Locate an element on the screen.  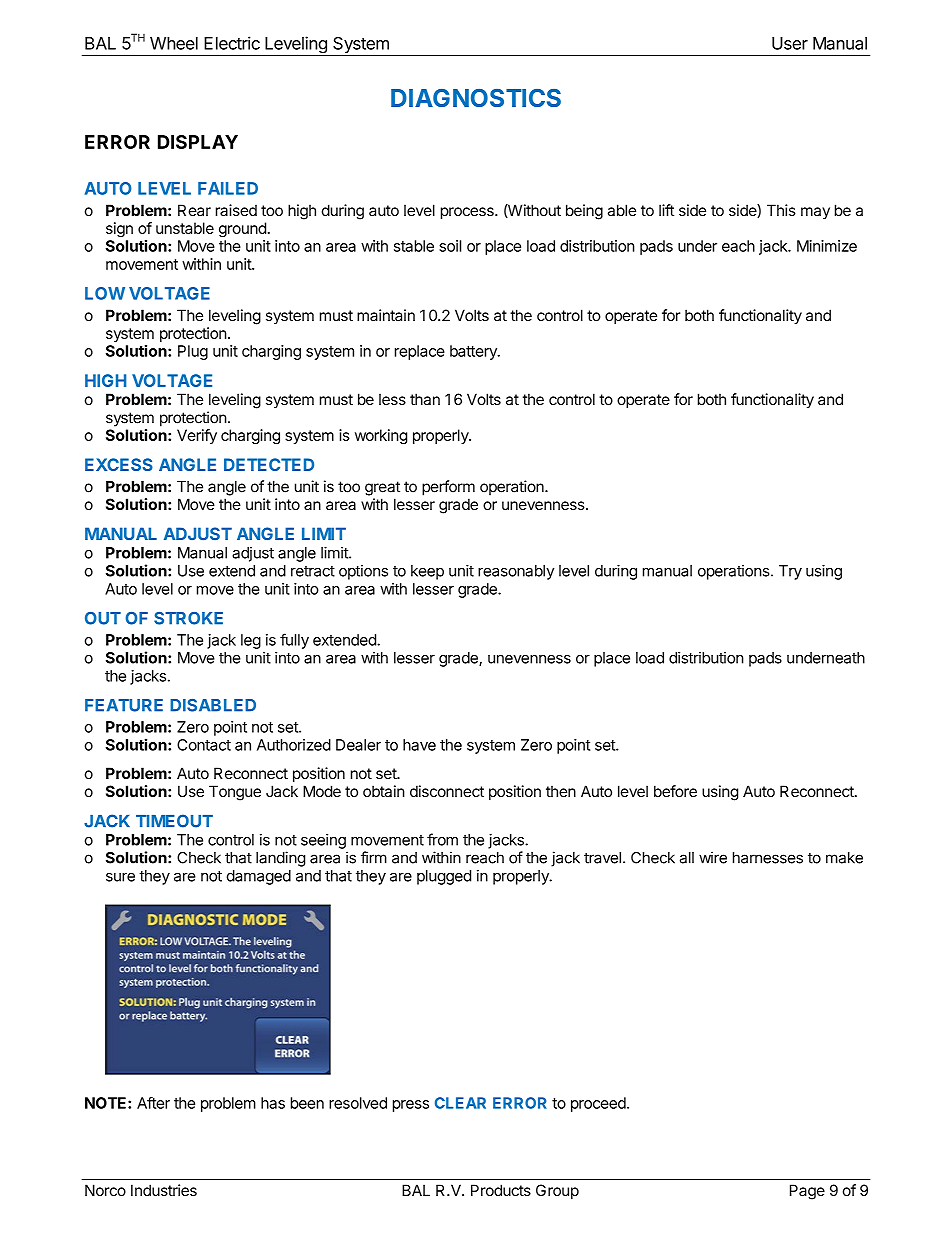
DIAGNOSTICS is located at coordinates (476, 98).
